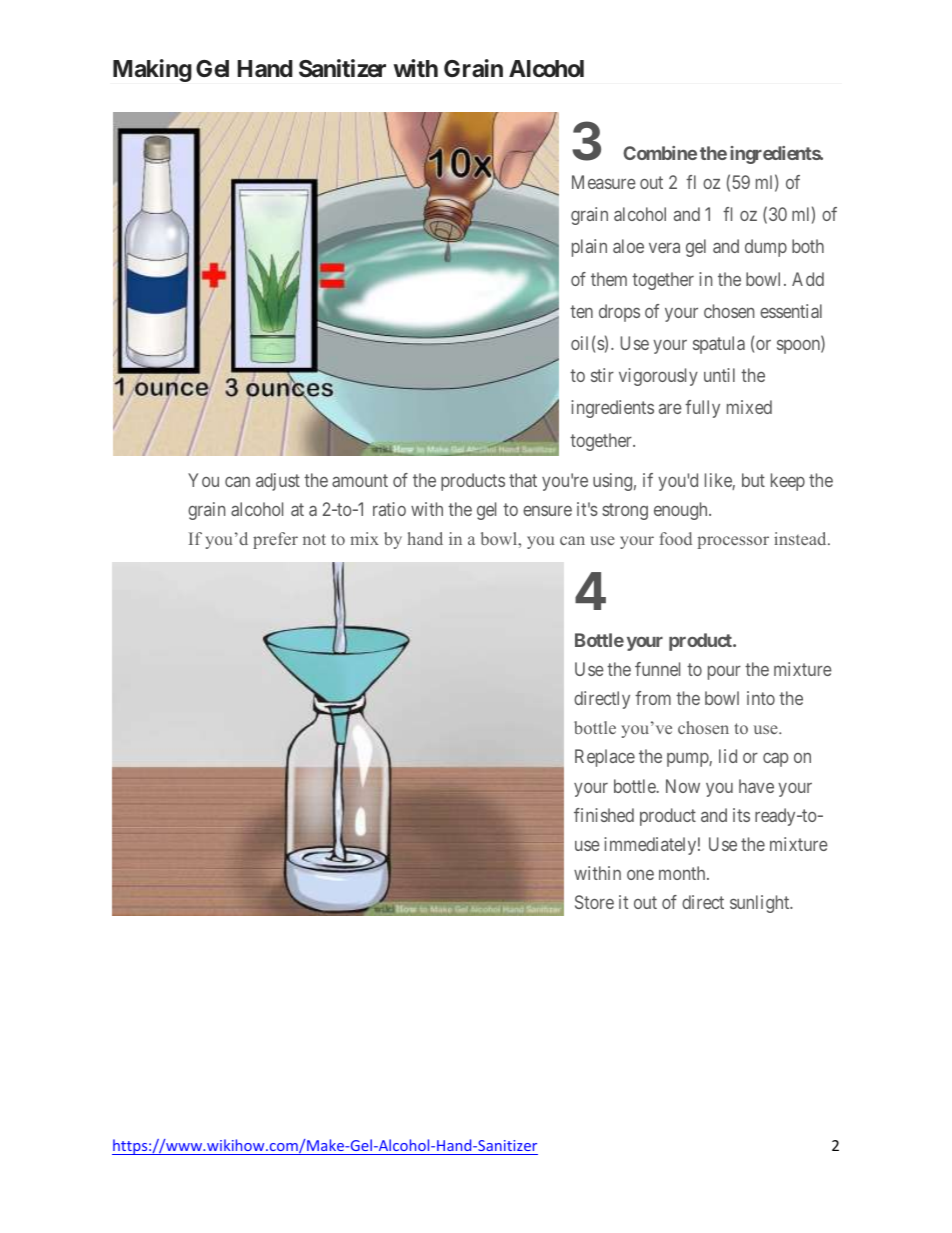 The height and width of the screenshot is (1233, 952). Describe the element at coordinates (314, 539) in the screenshot. I see `not` at that location.
